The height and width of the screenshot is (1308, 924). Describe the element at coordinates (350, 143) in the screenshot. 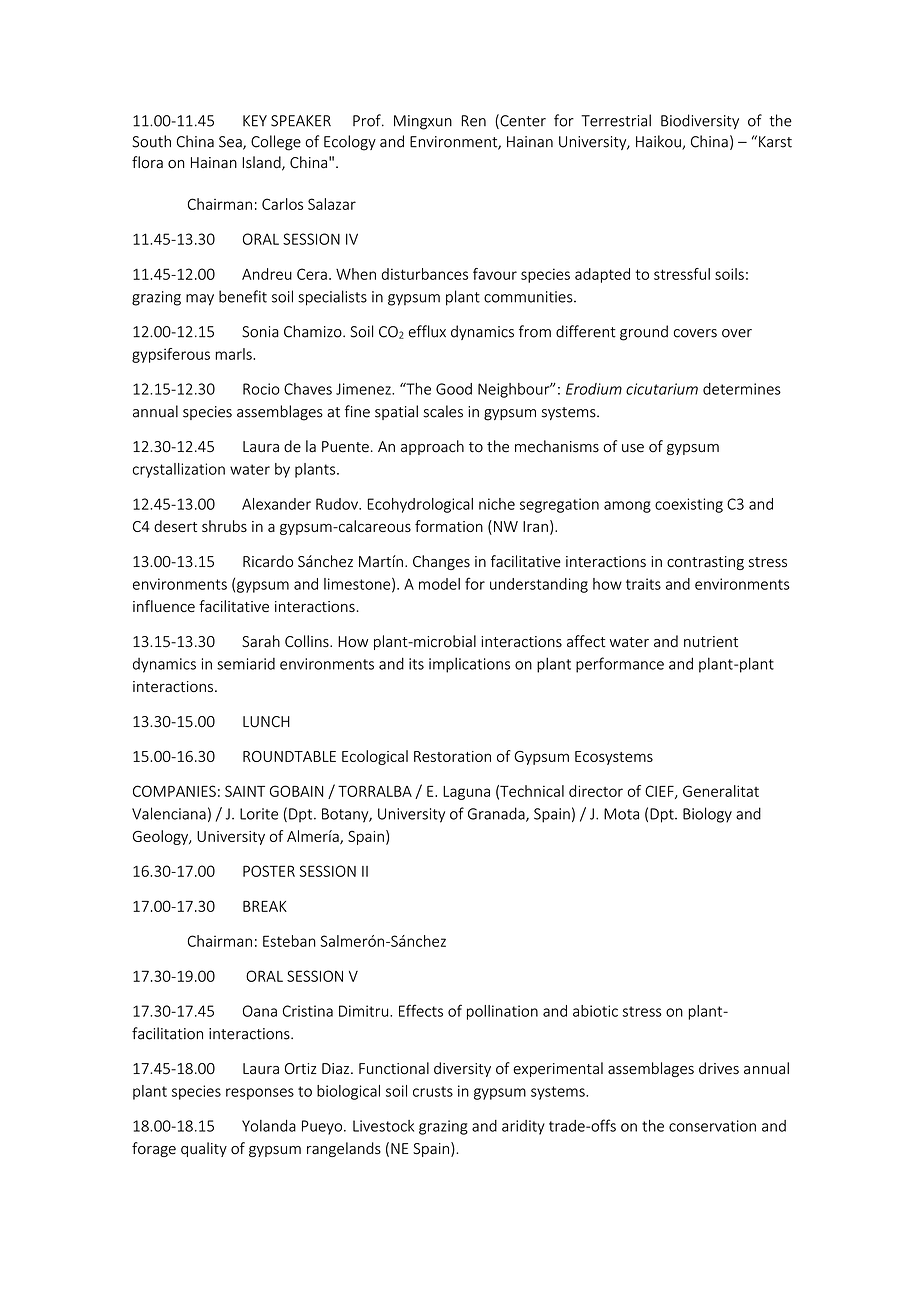

I see `Ecology` at that location.
